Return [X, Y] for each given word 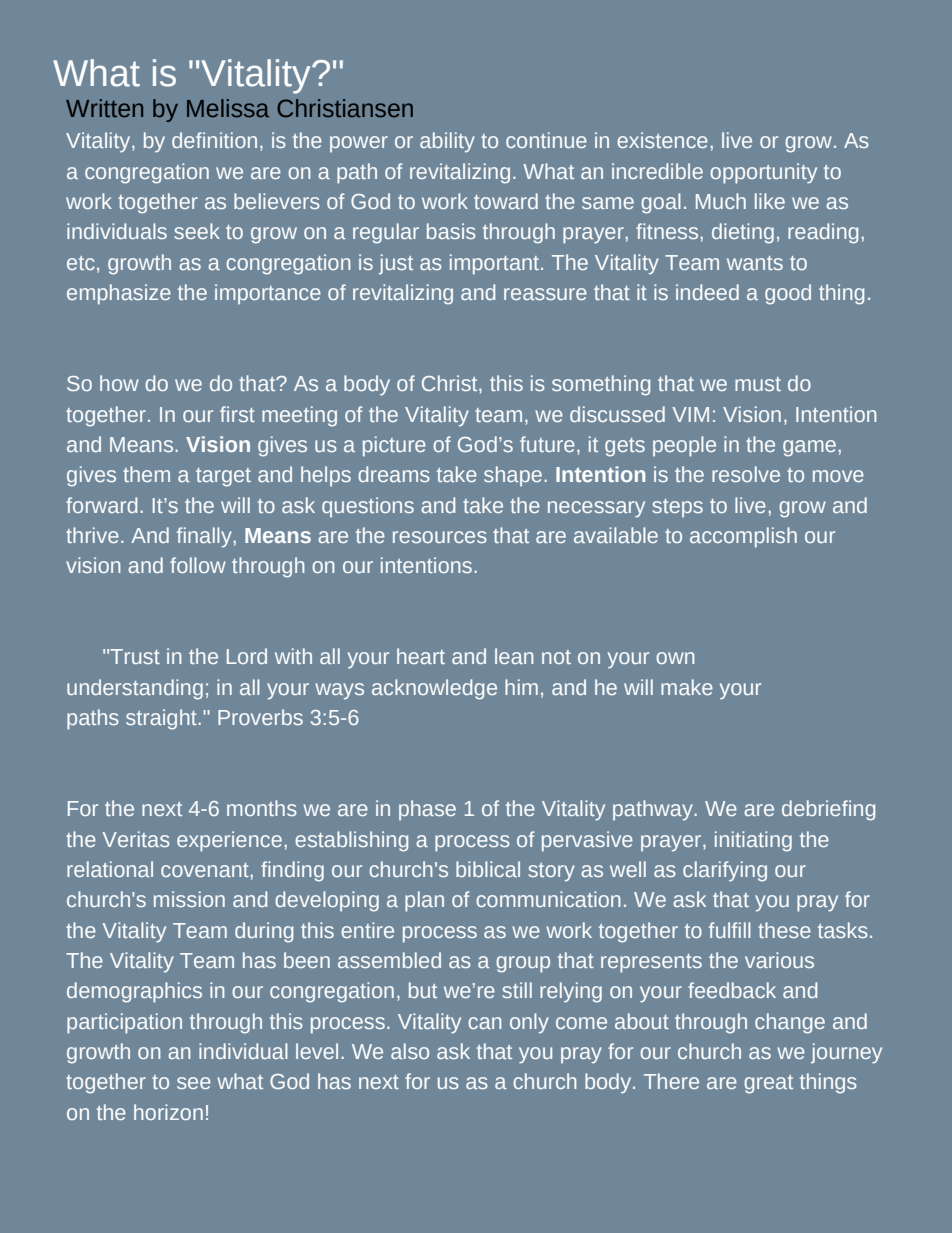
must [758, 384]
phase [427, 810]
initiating [753, 841]
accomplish [743, 537]
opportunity [763, 173]
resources [440, 537]
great [768, 1084]
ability [447, 142]
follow [198, 565]
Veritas [136, 839]
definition [214, 140]
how [119, 383]
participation [124, 1023]
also [410, 1051]
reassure [545, 294]
